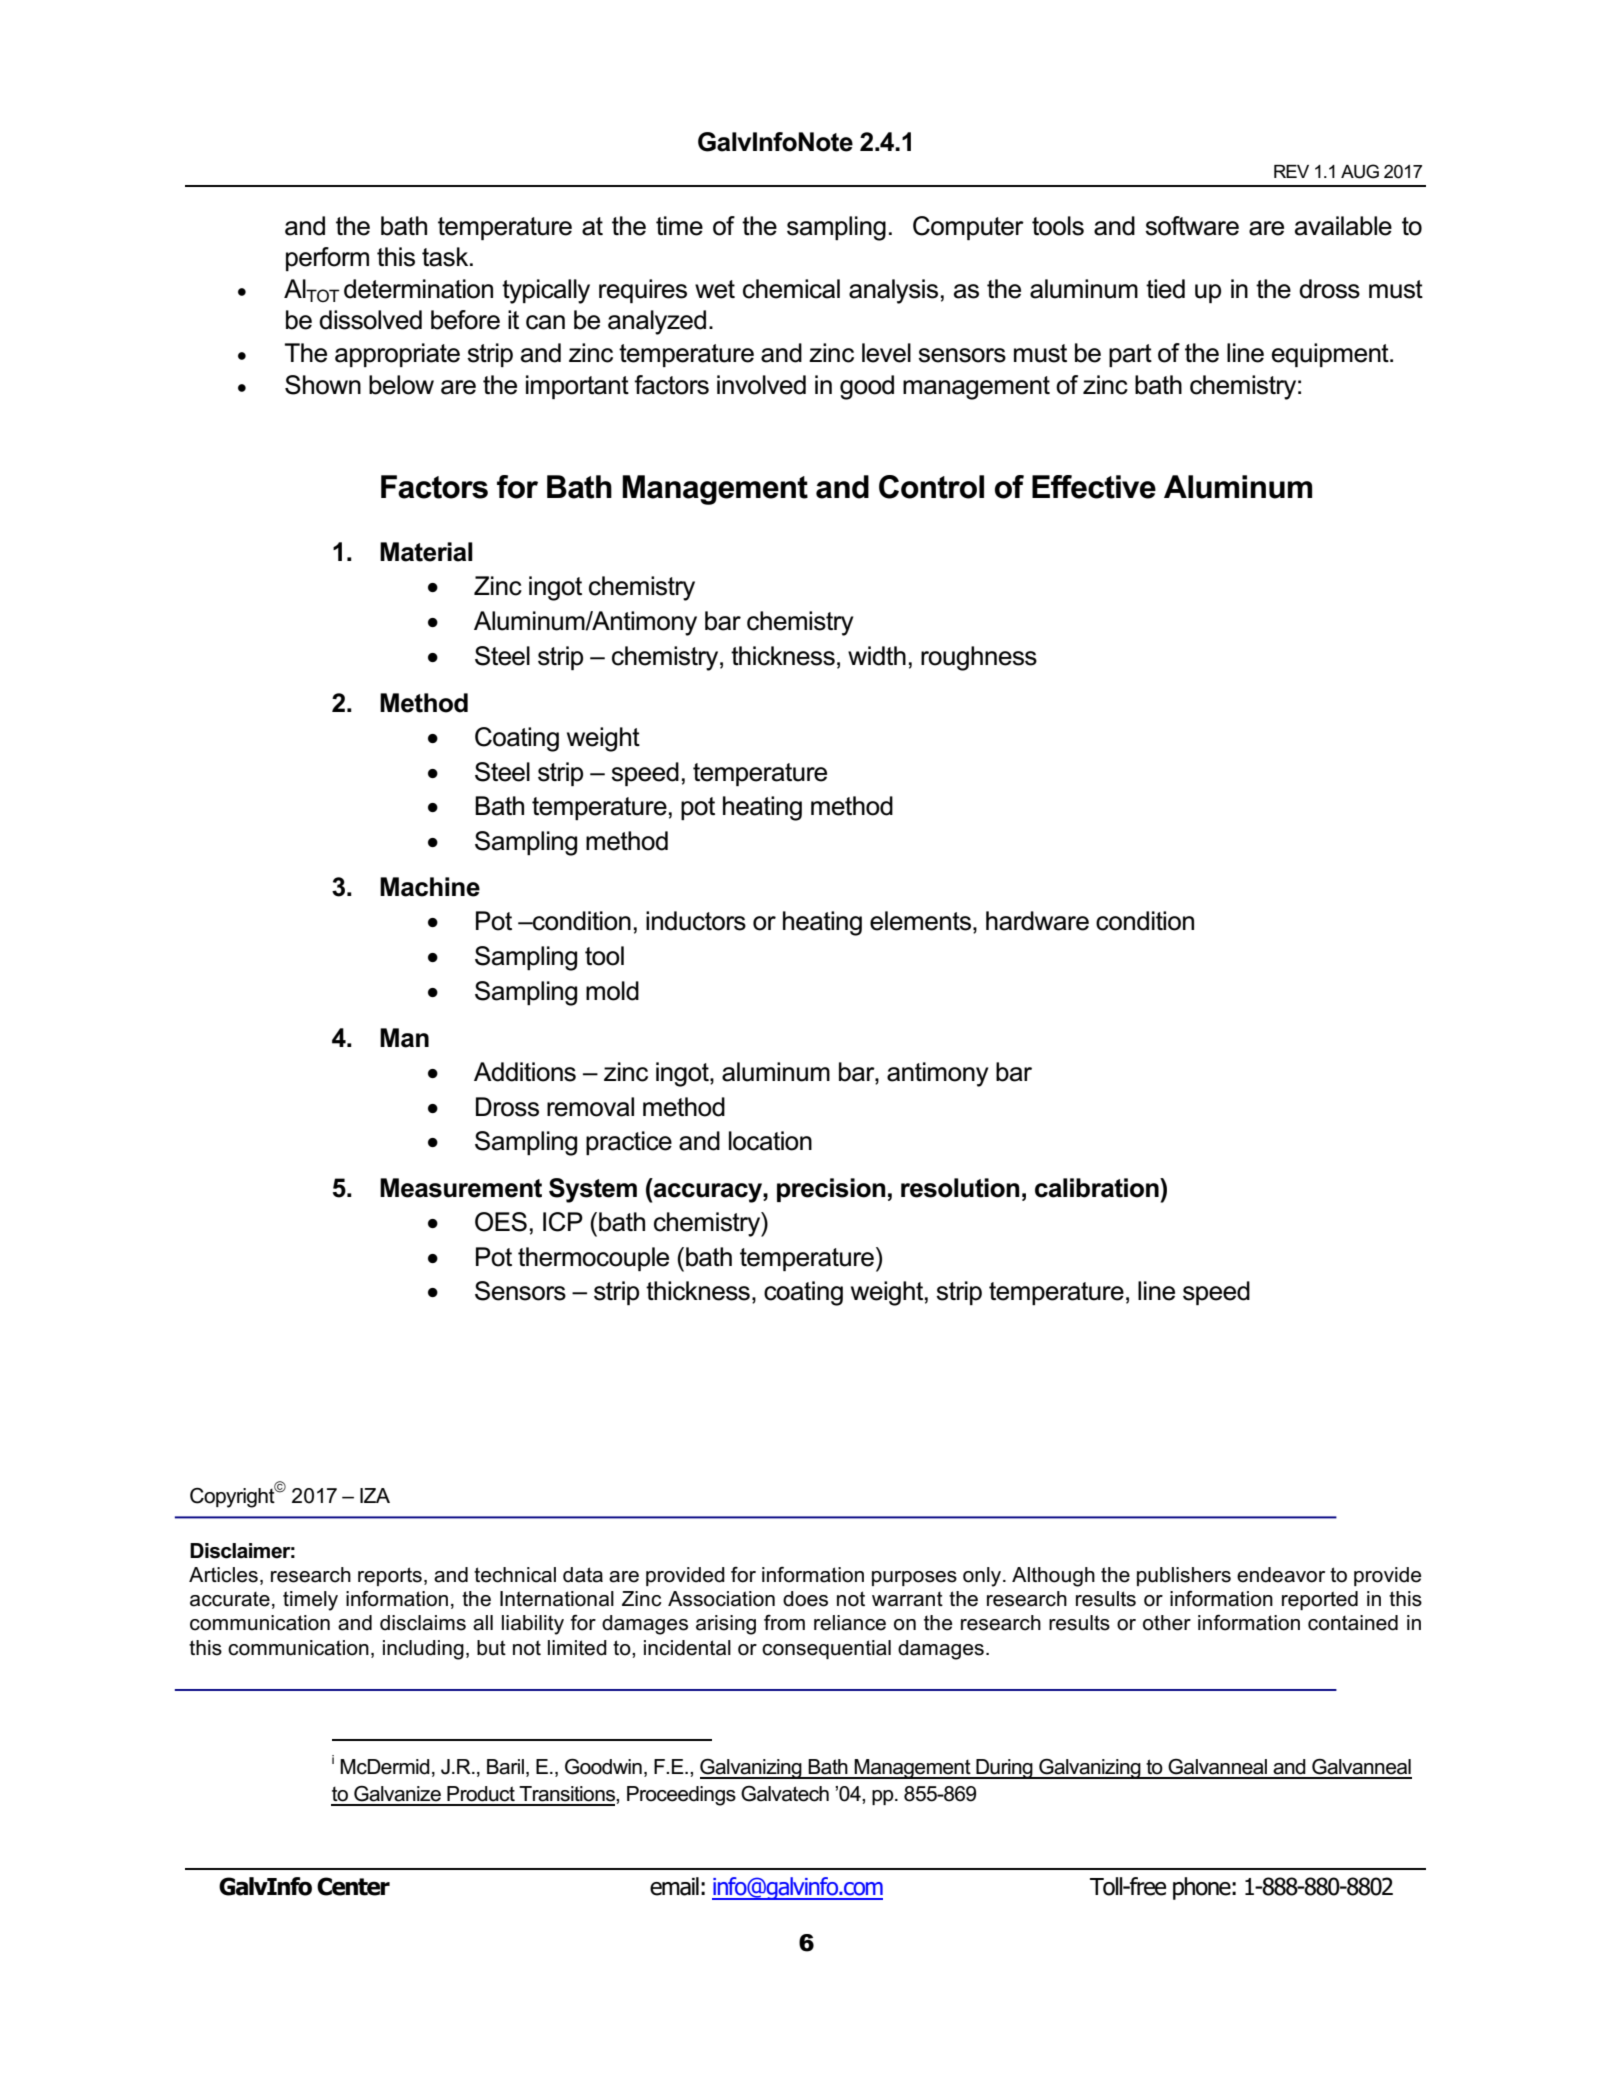 The image size is (1612, 2086). Describe the element at coordinates (681, 1796) in the page. I see `Proceedings` at that location.
